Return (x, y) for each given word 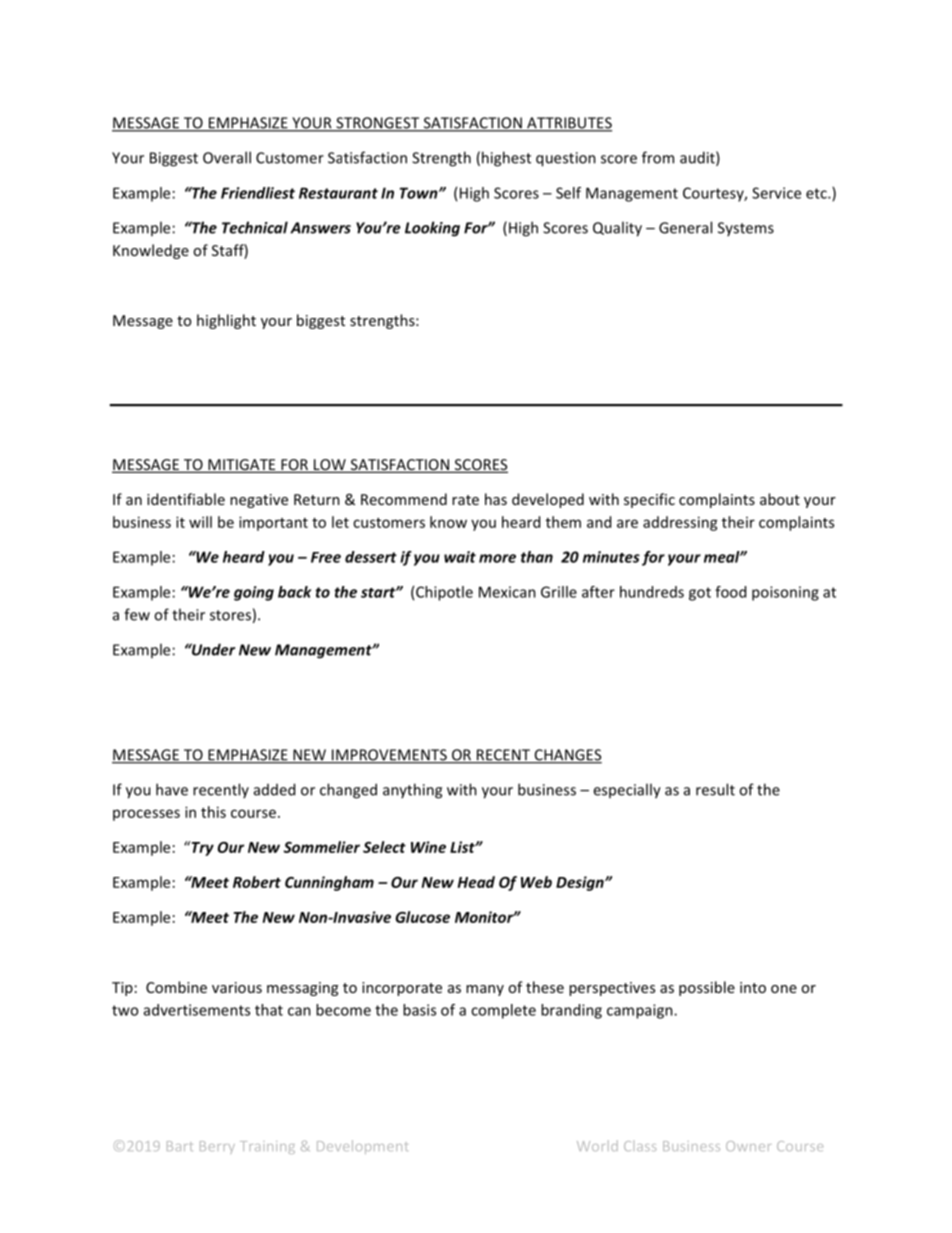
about (780, 499)
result (715, 789)
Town (420, 193)
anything (412, 791)
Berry (217, 1147)
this (213, 812)
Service (776, 193)
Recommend (404, 499)
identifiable (186, 499)
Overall (227, 157)
